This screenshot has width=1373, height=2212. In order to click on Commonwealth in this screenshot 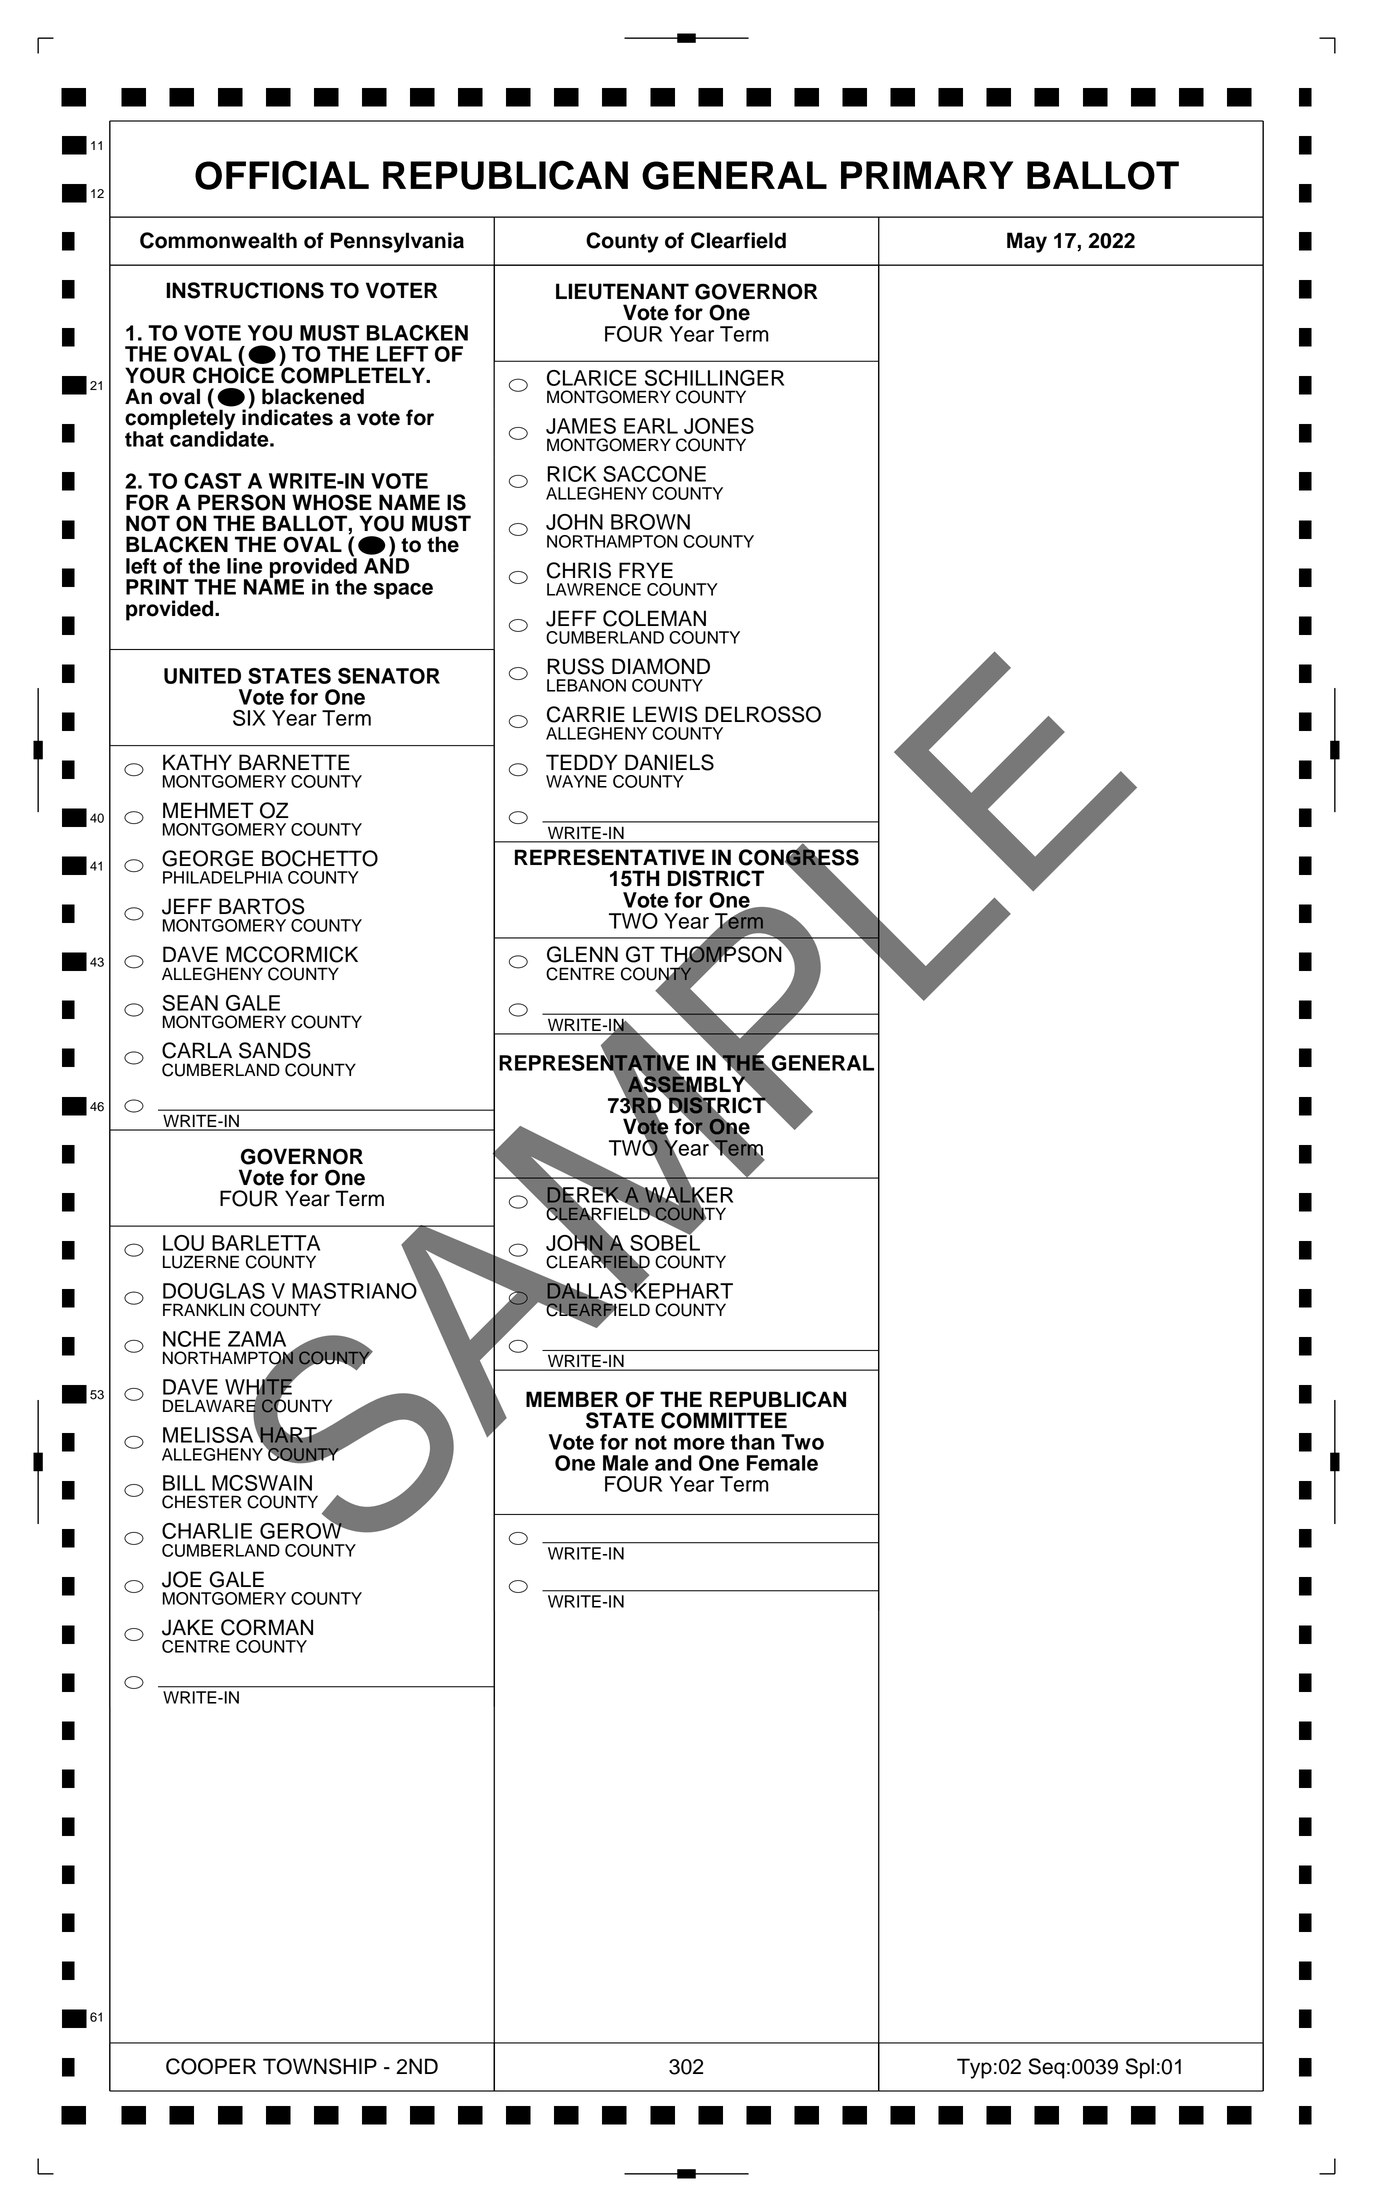, I will do `click(218, 240)`.
